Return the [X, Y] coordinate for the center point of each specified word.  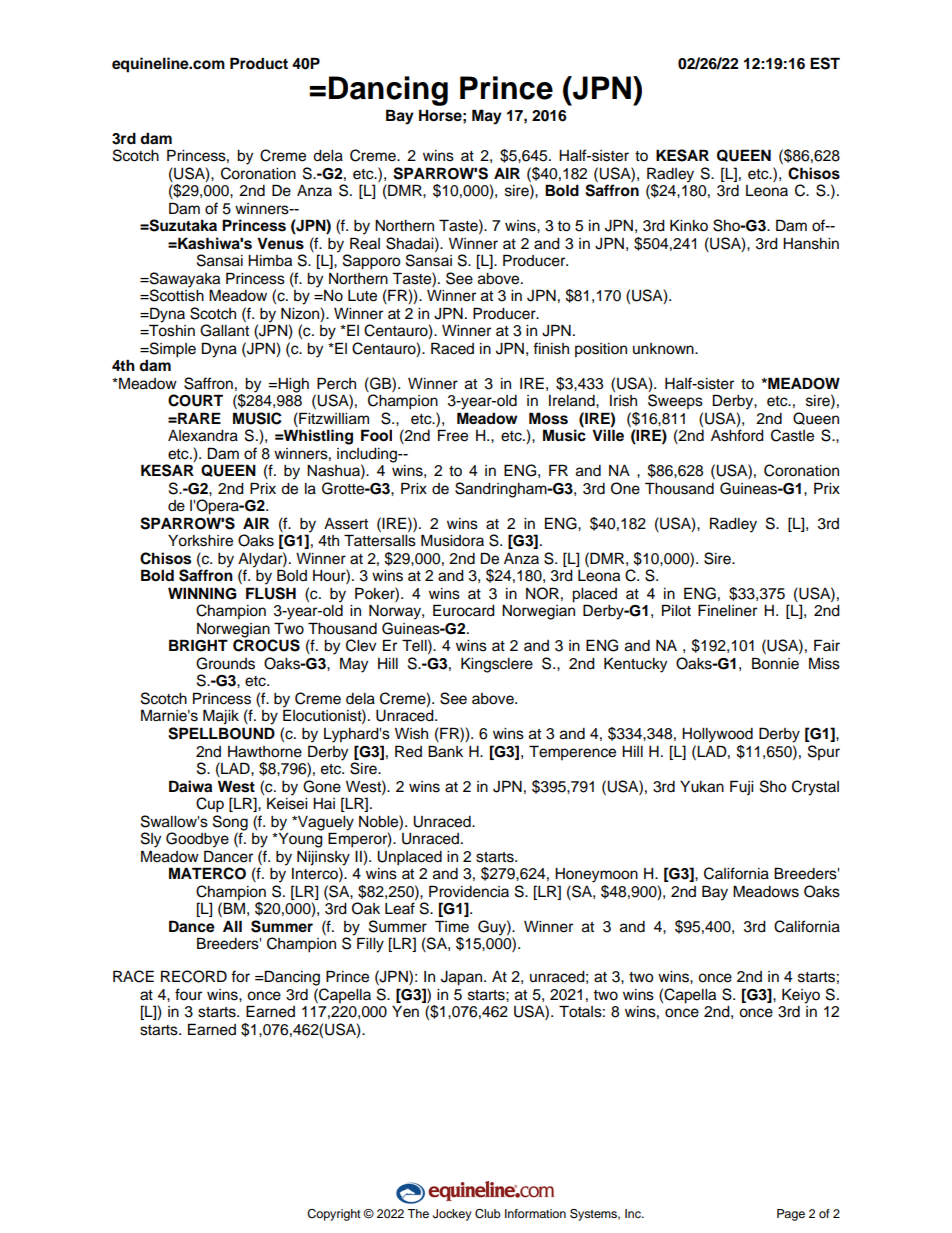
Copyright [334, 1215]
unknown [664, 349]
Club [488, 1214]
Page [791, 1215]
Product [259, 63]
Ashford [737, 435]
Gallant [224, 330]
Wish [411, 734]
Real [365, 243]
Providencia [469, 891]
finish [551, 348]
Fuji [741, 788]
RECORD [194, 976]
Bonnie [775, 663]
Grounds [225, 663]
